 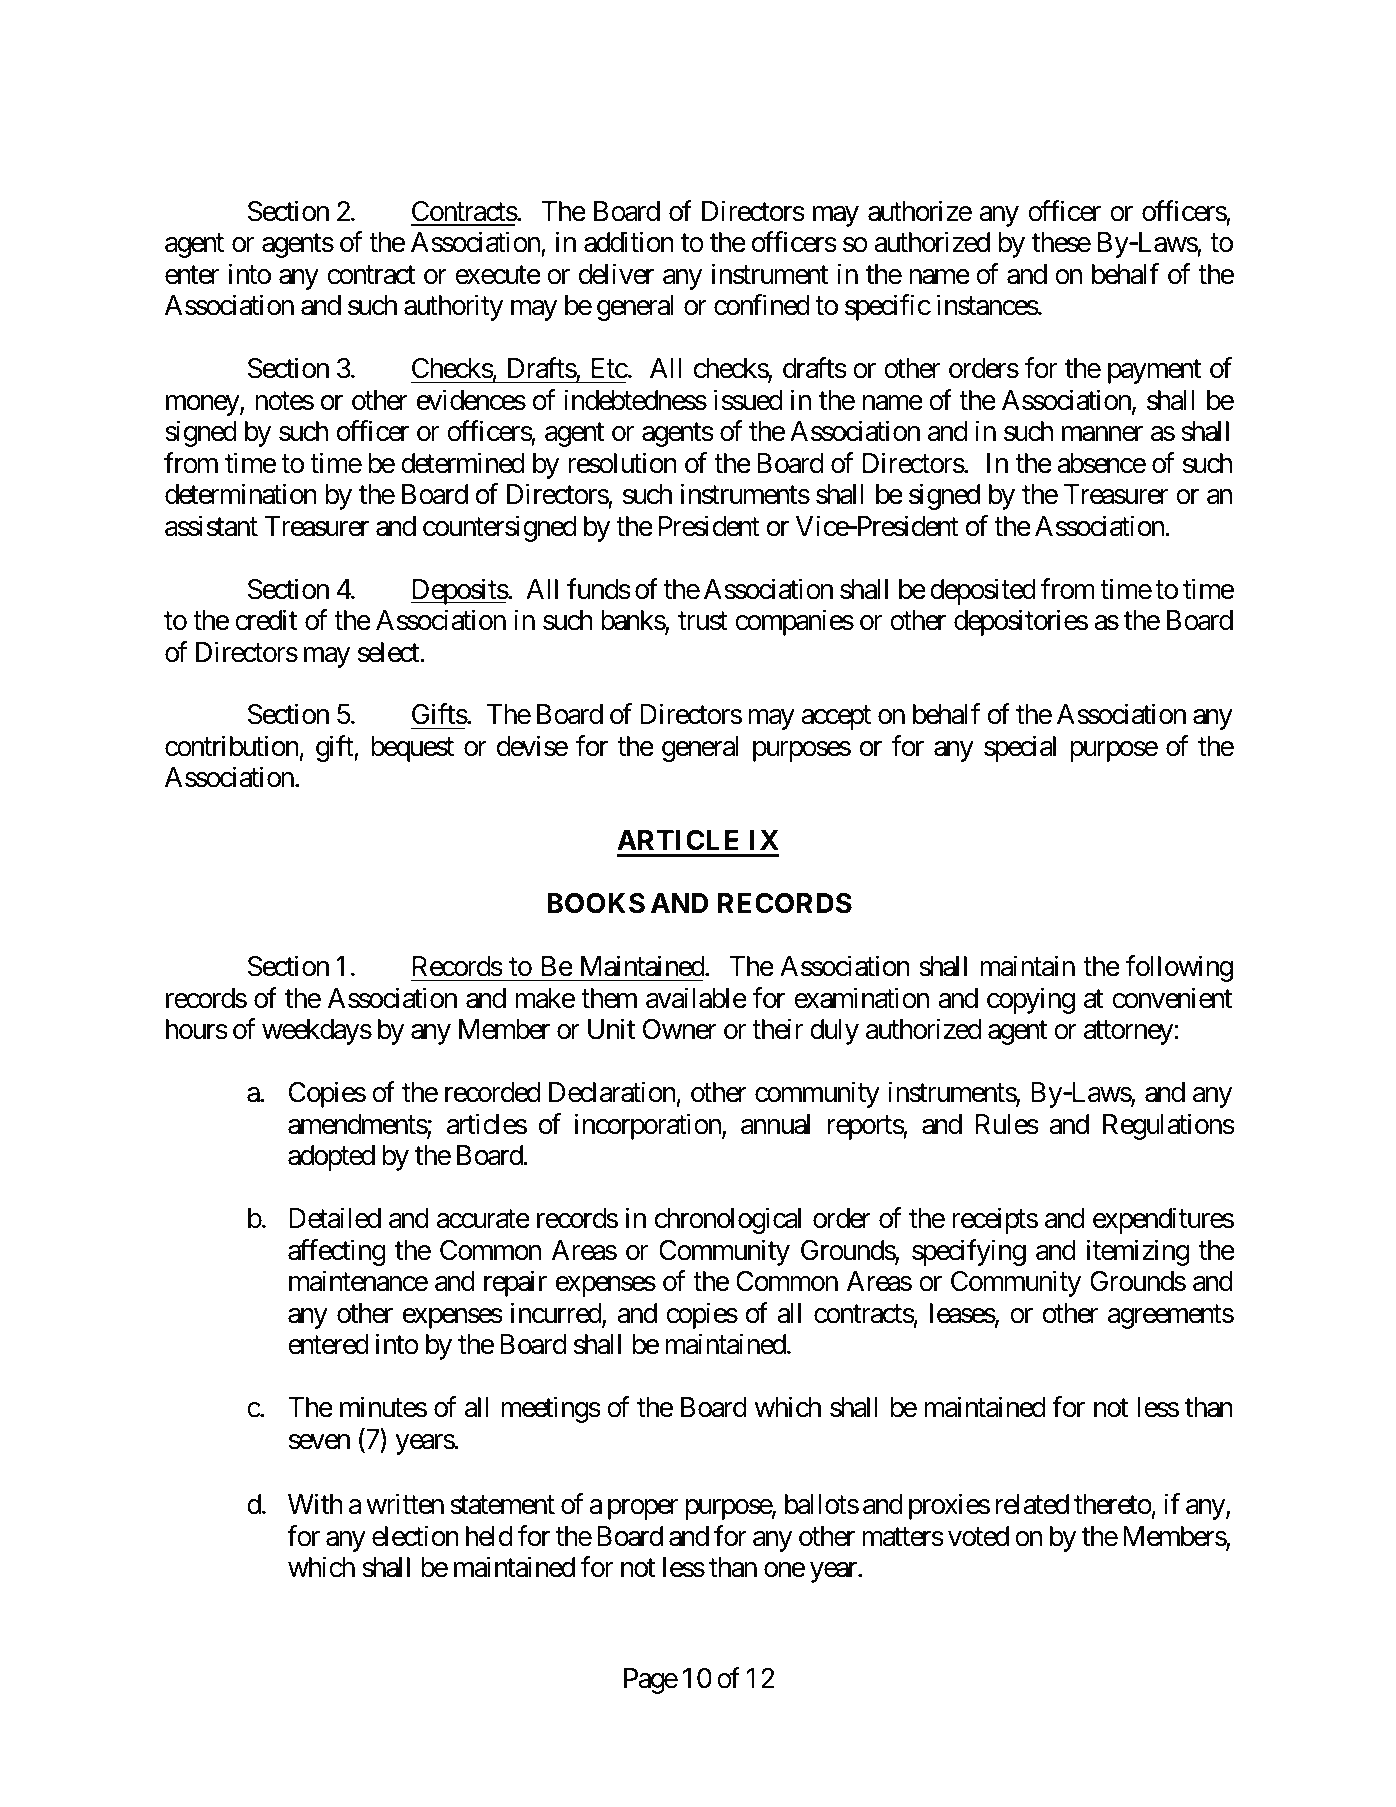 What do you see at coordinates (643, 1510) in the screenshot?
I see `proper` at bounding box center [643, 1510].
